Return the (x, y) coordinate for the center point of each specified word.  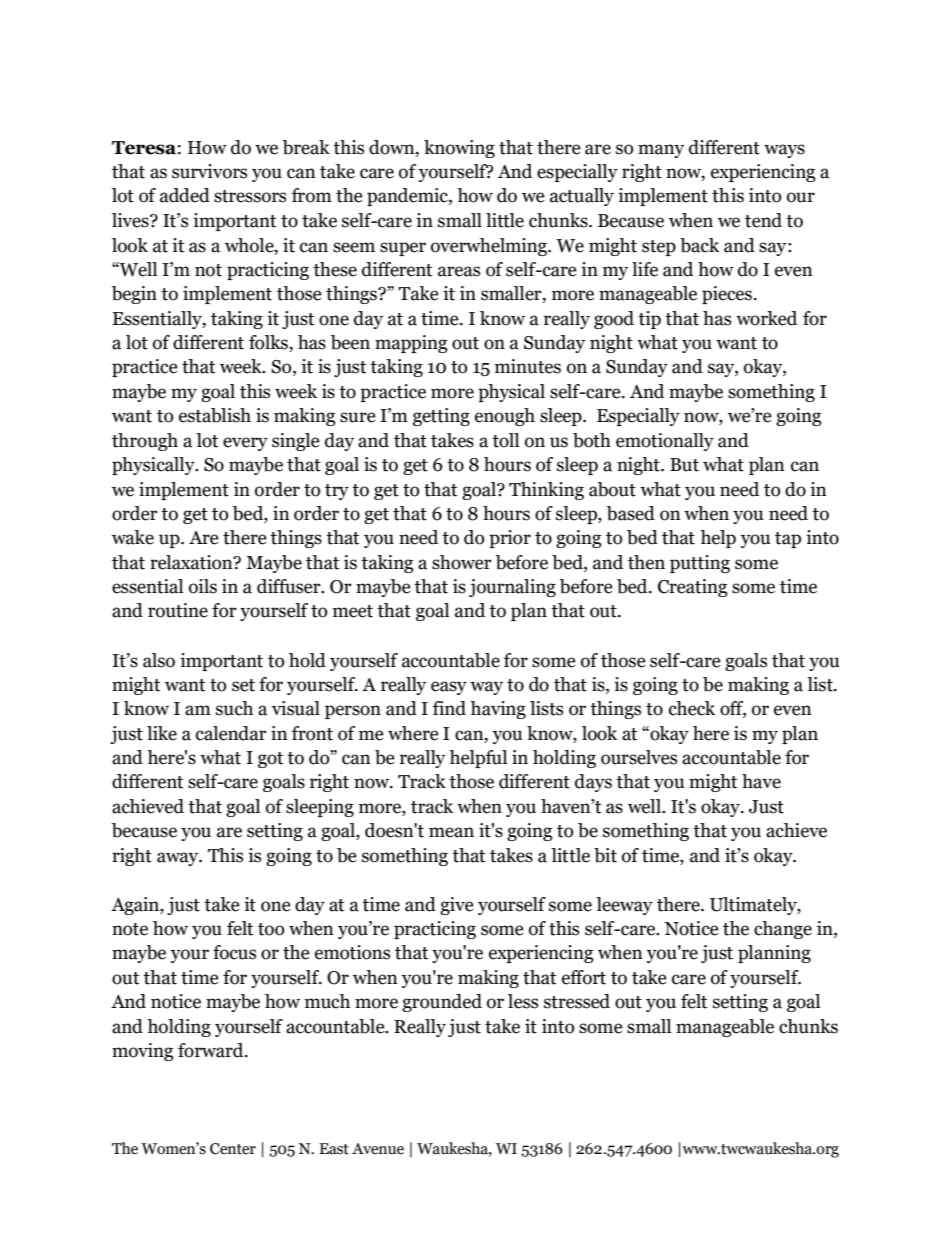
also (159, 660)
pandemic (408, 197)
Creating (693, 588)
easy (449, 688)
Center (233, 1149)
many (661, 151)
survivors (209, 171)
